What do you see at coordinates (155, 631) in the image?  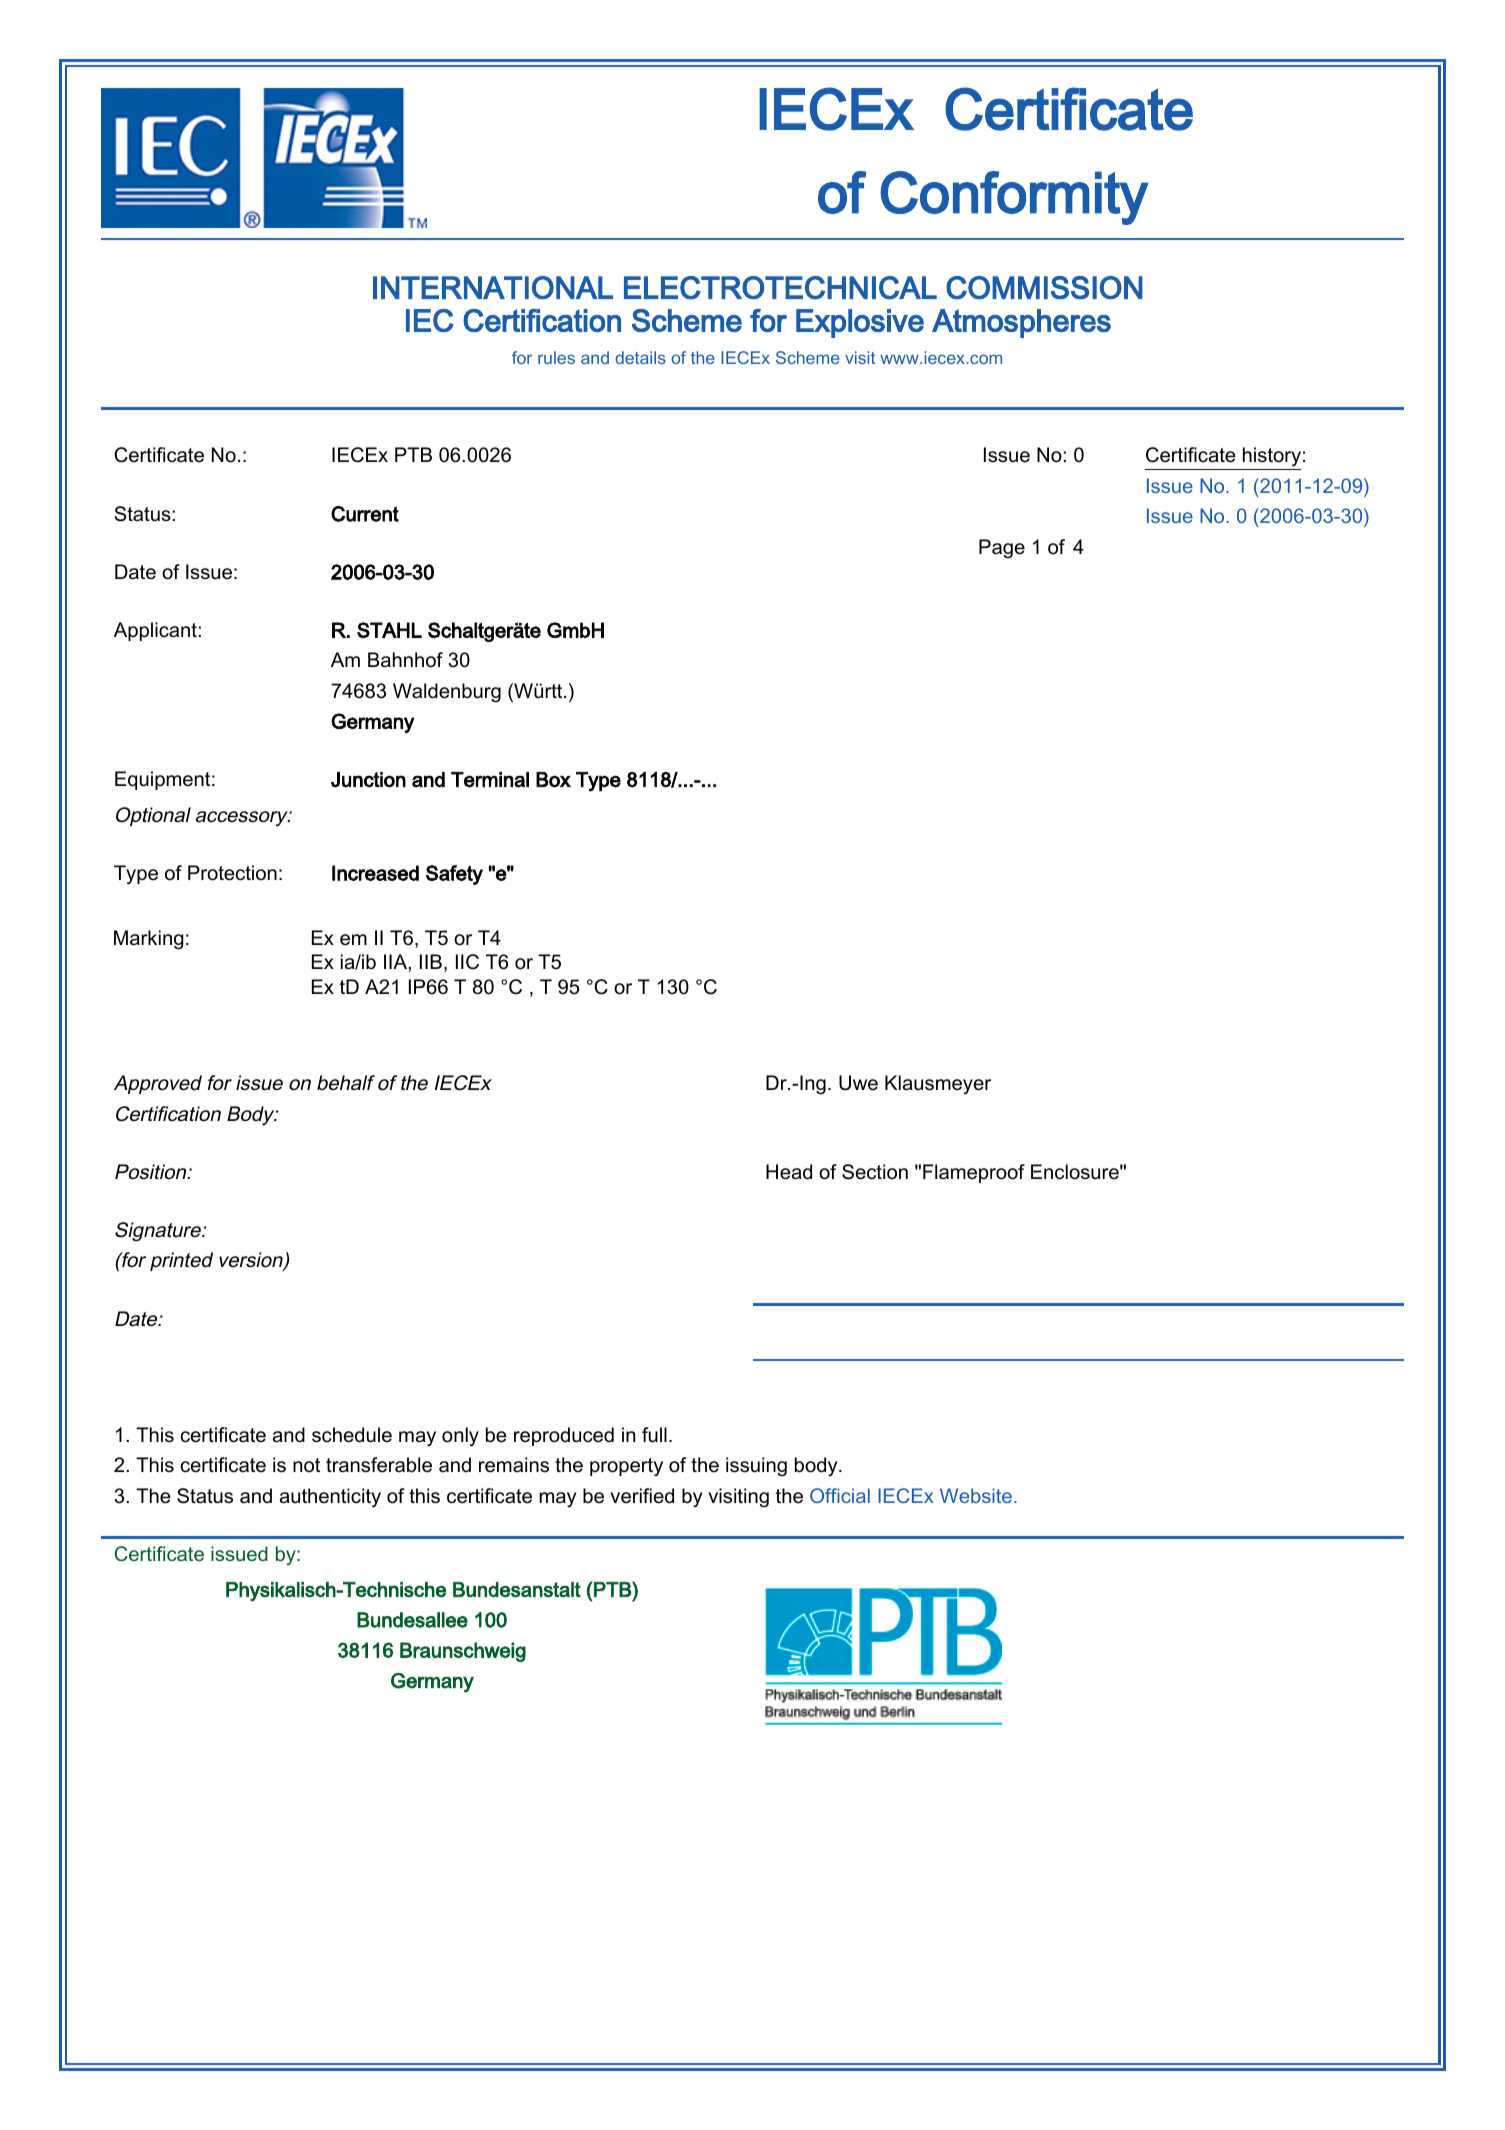 I see `Applicant` at bounding box center [155, 631].
